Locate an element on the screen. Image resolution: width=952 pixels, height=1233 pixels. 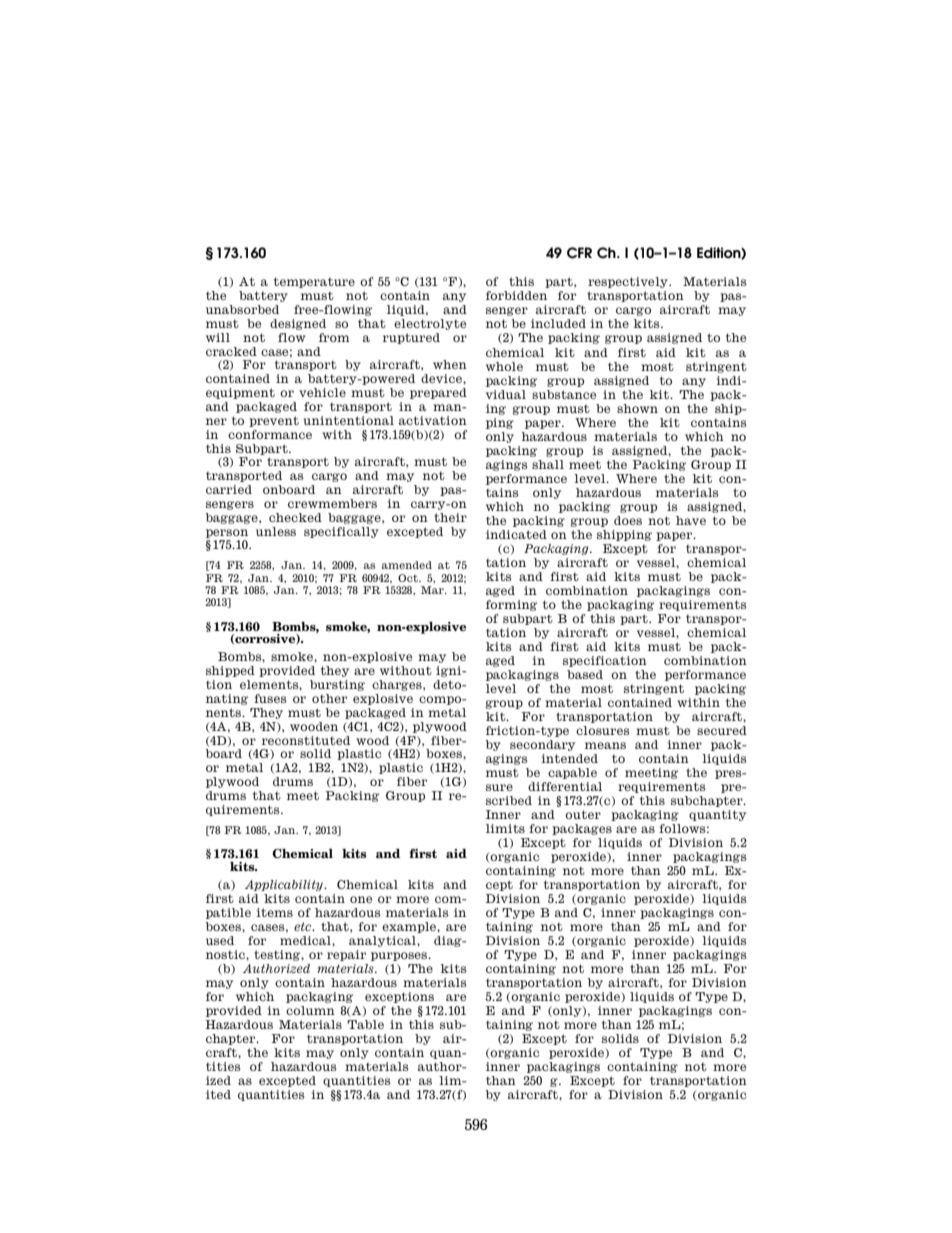
purposes is located at coordinates (400, 956).
